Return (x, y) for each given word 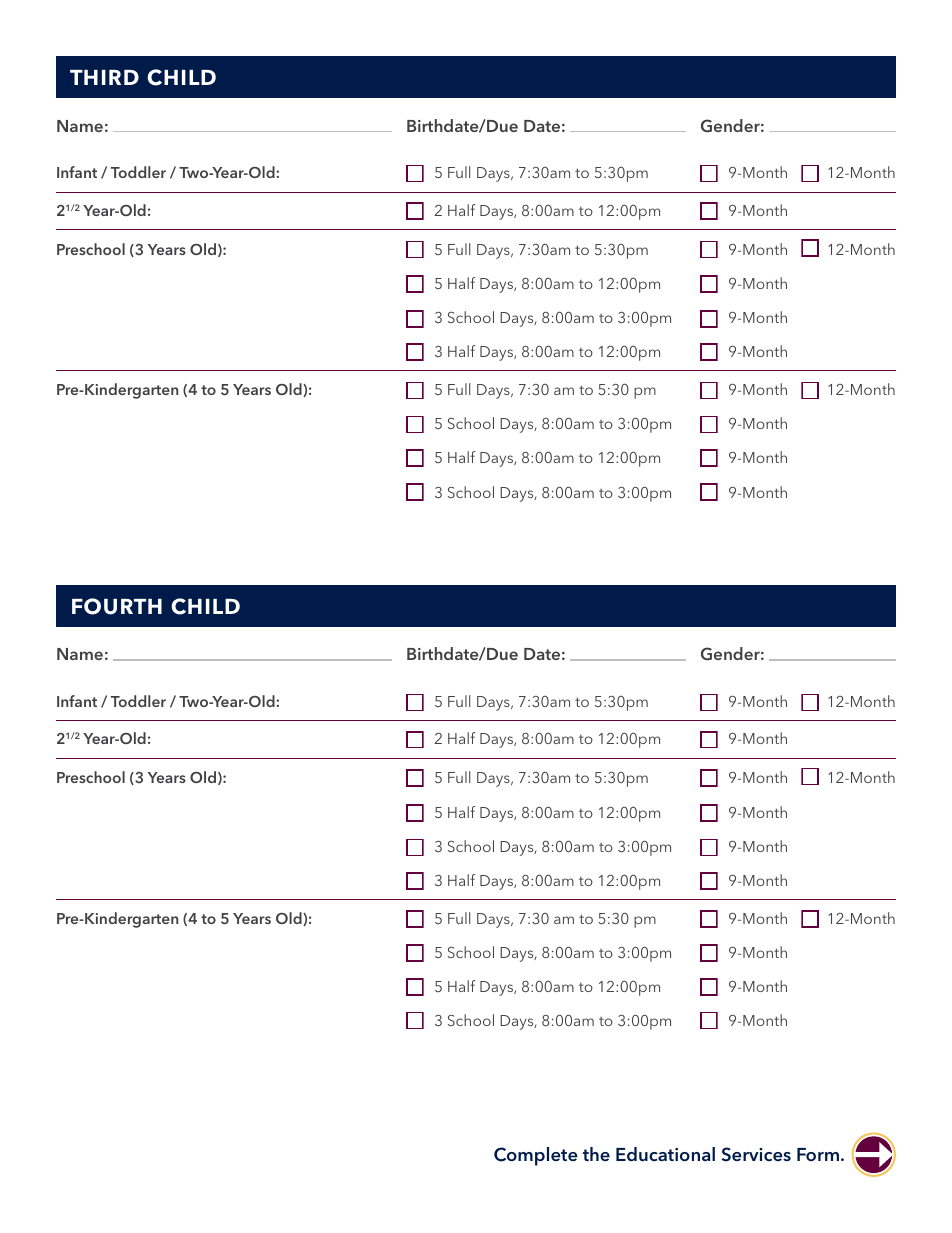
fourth (117, 606)
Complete (536, 1156)
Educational (665, 1154)
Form (818, 1154)
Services (756, 1154)
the (596, 1154)
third (104, 77)
